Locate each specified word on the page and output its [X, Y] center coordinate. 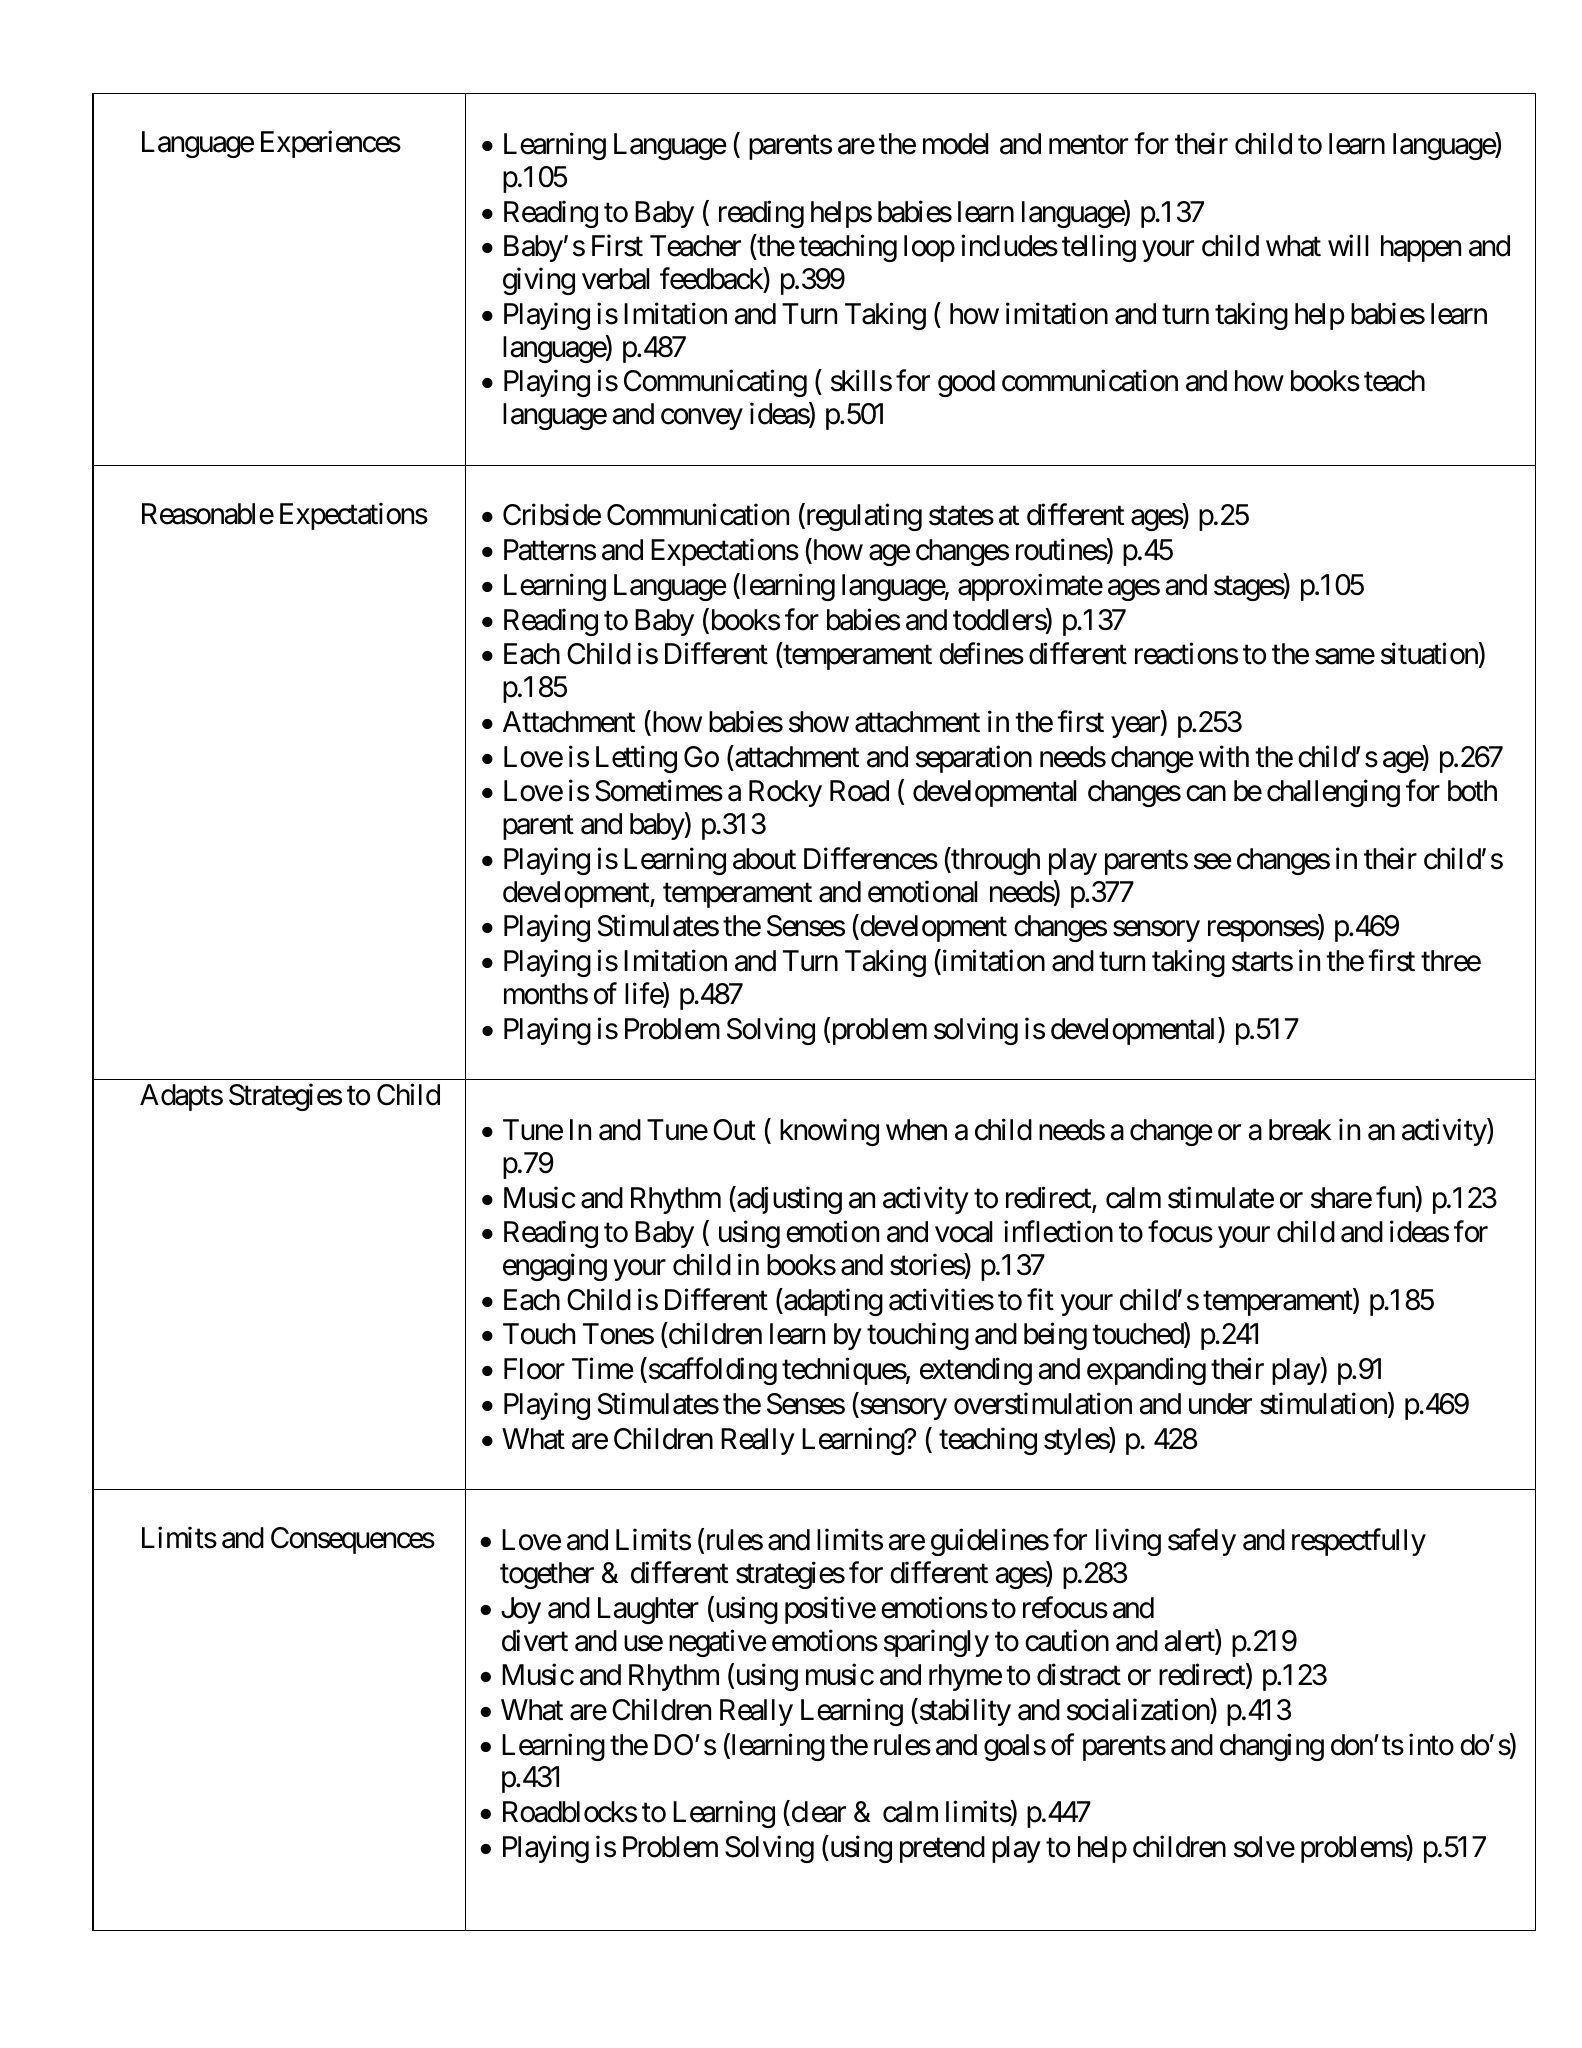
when [916, 1130]
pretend [942, 1849]
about [764, 859]
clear [817, 1812]
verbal [616, 279]
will [1348, 245]
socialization [1139, 1709]
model [956, 144]
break [1300, 1130]
